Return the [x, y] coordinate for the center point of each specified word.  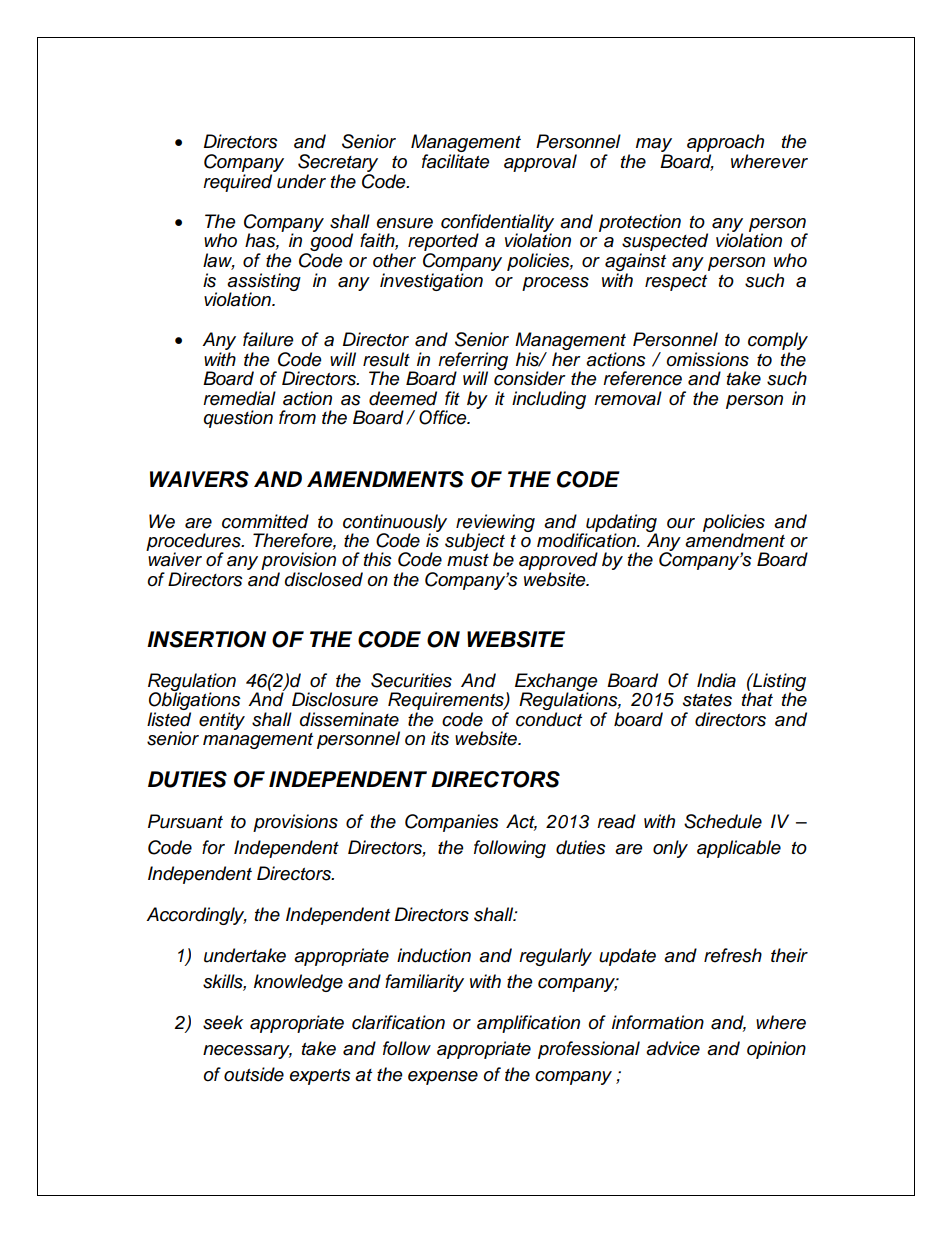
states [707, 700]
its [440, 738]
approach [725, 144]
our [681, 523]
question [238, 419]
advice [673, 1048]
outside [254, 1074]
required [237, 183]
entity [222, 721]
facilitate [455, 161]
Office [444, 417]
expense [443, 1078]
